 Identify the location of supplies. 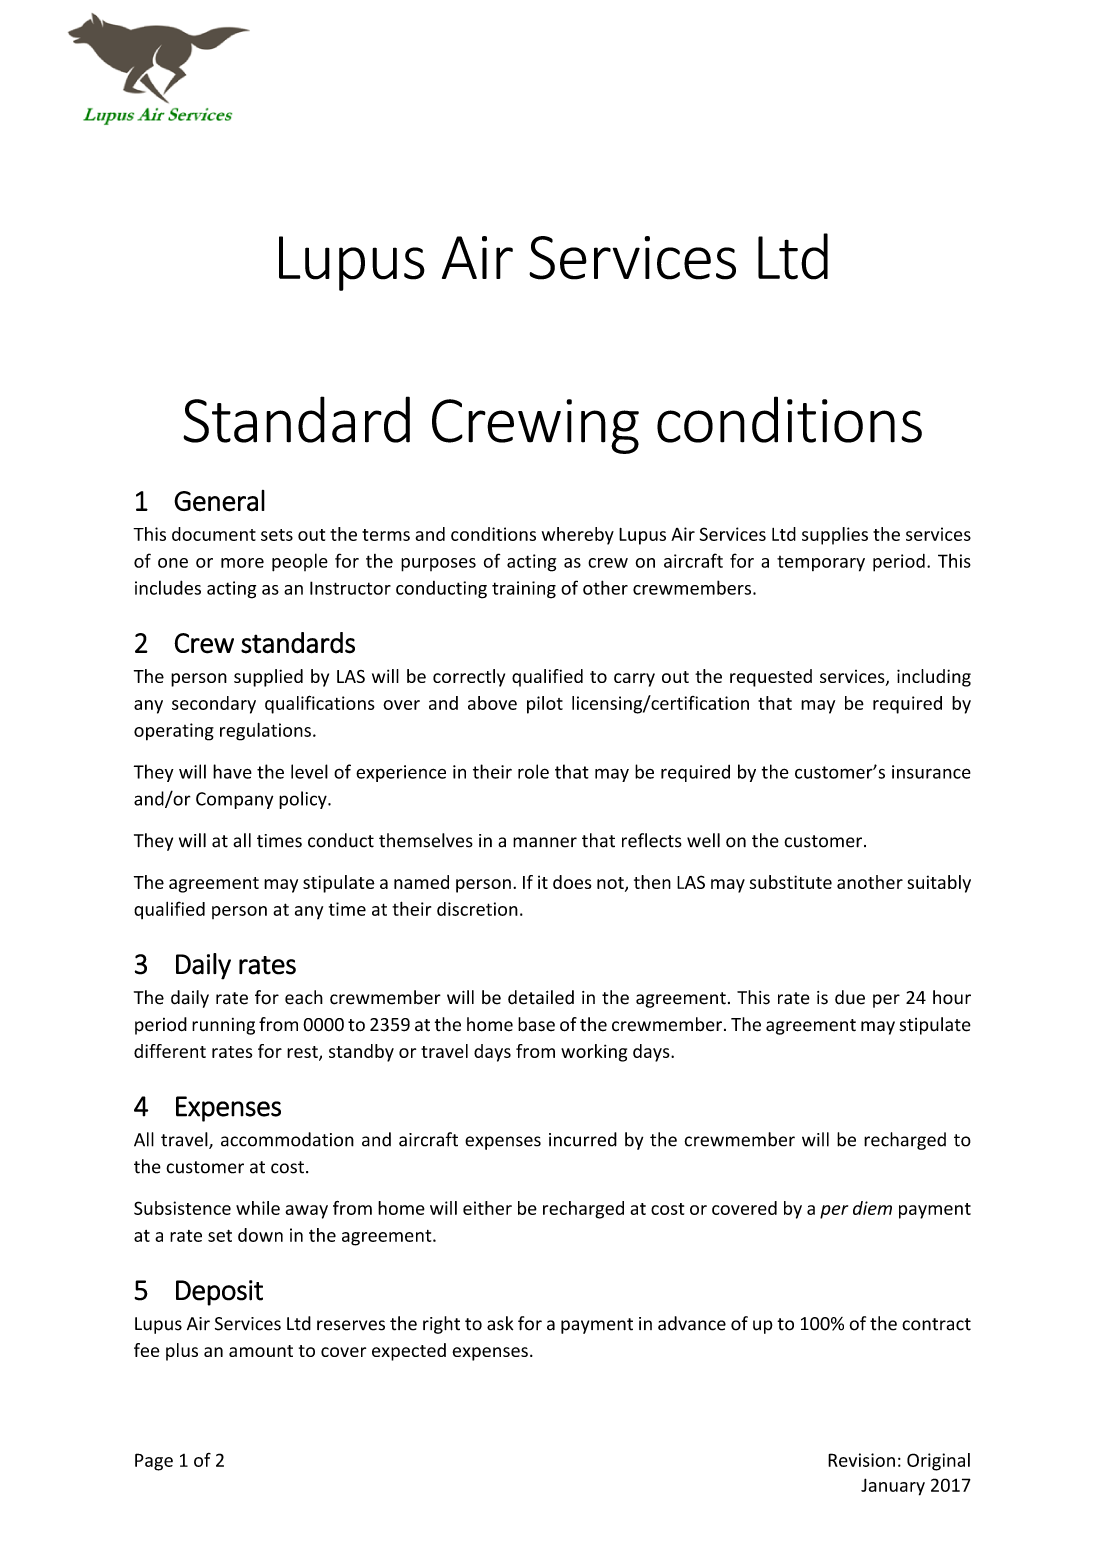
(835, 536).
